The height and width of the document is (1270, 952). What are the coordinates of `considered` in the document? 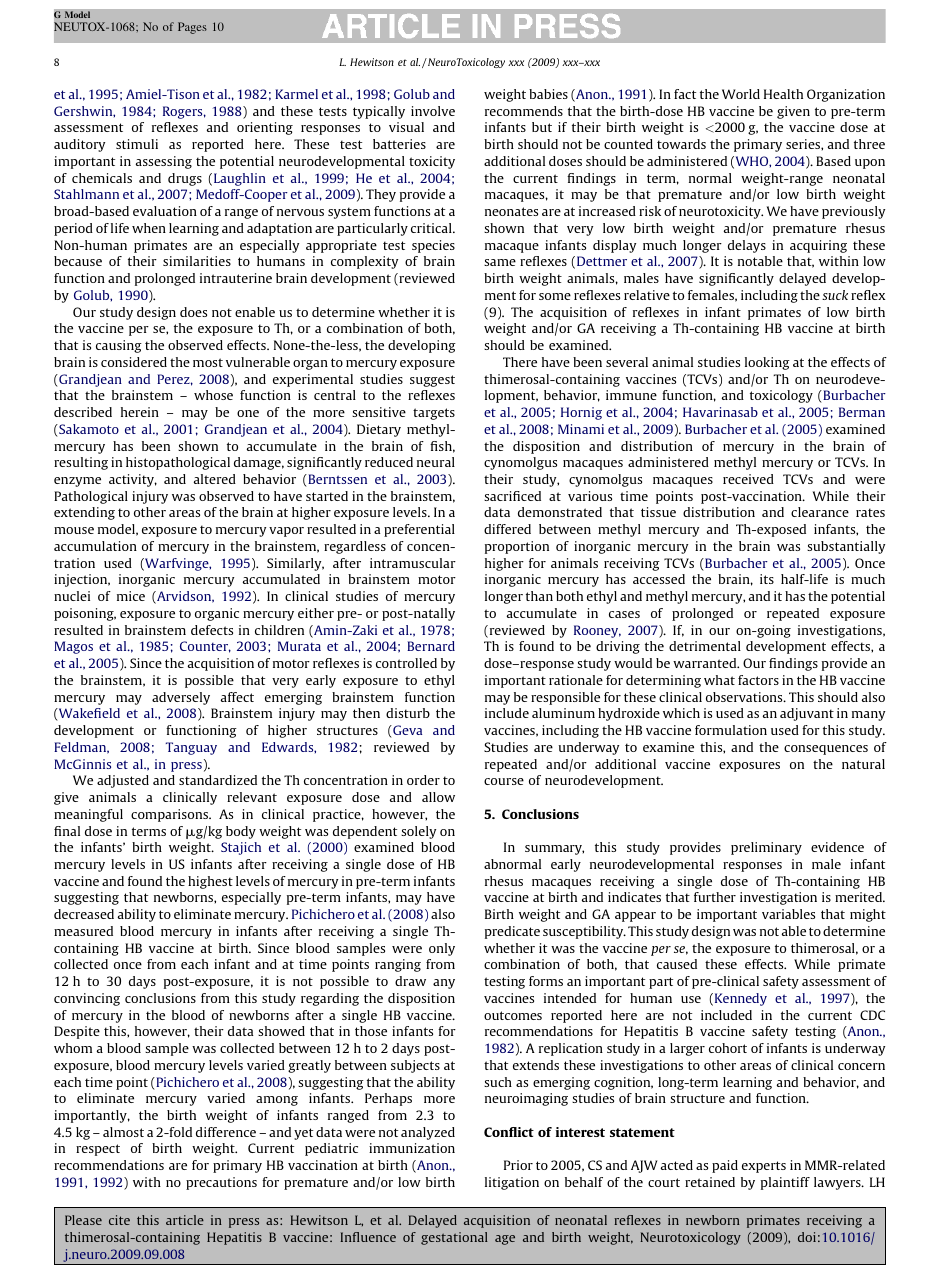 It's located at (134, 362).
